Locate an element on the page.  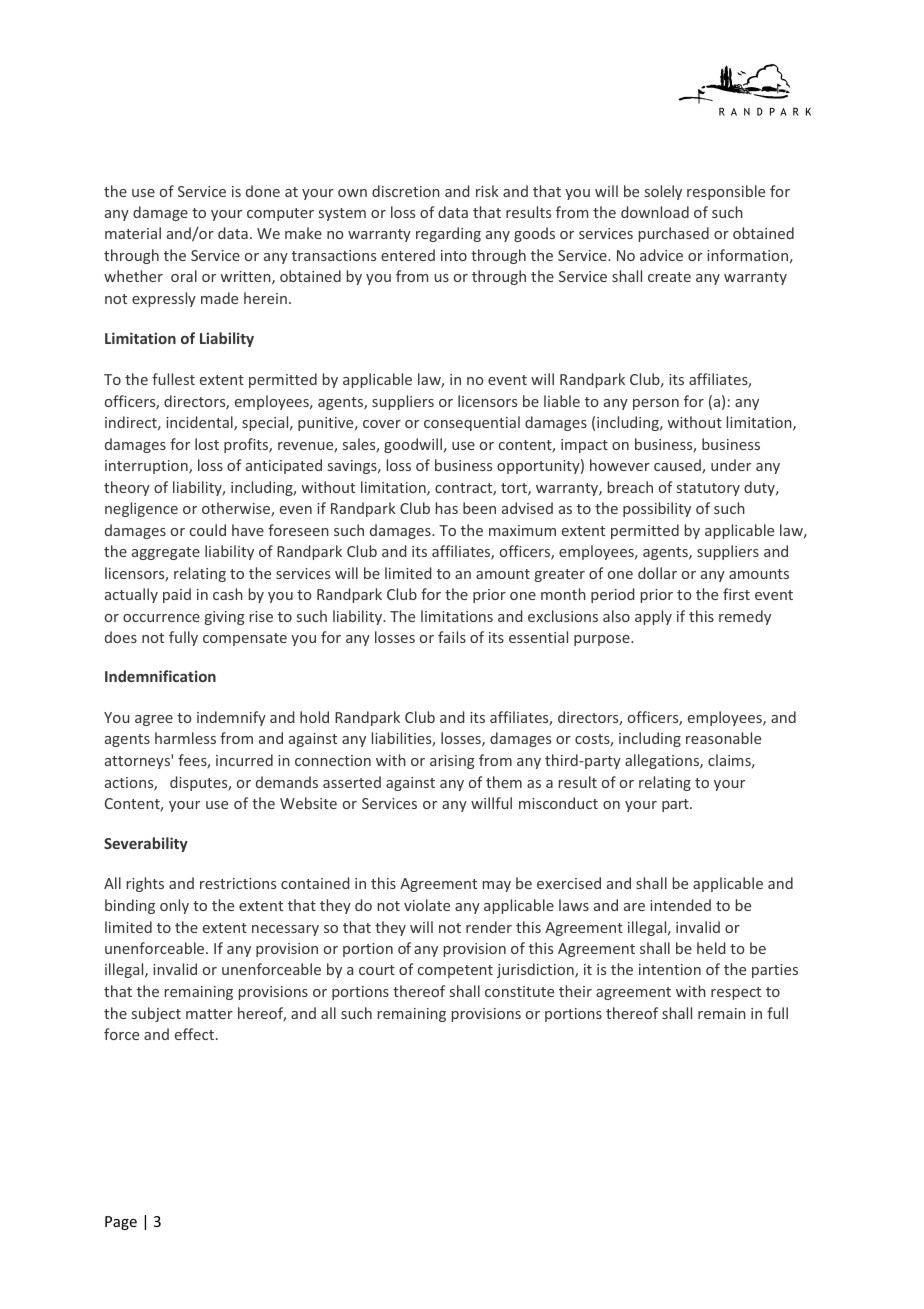
respect is located at coordinates (736, 993).
